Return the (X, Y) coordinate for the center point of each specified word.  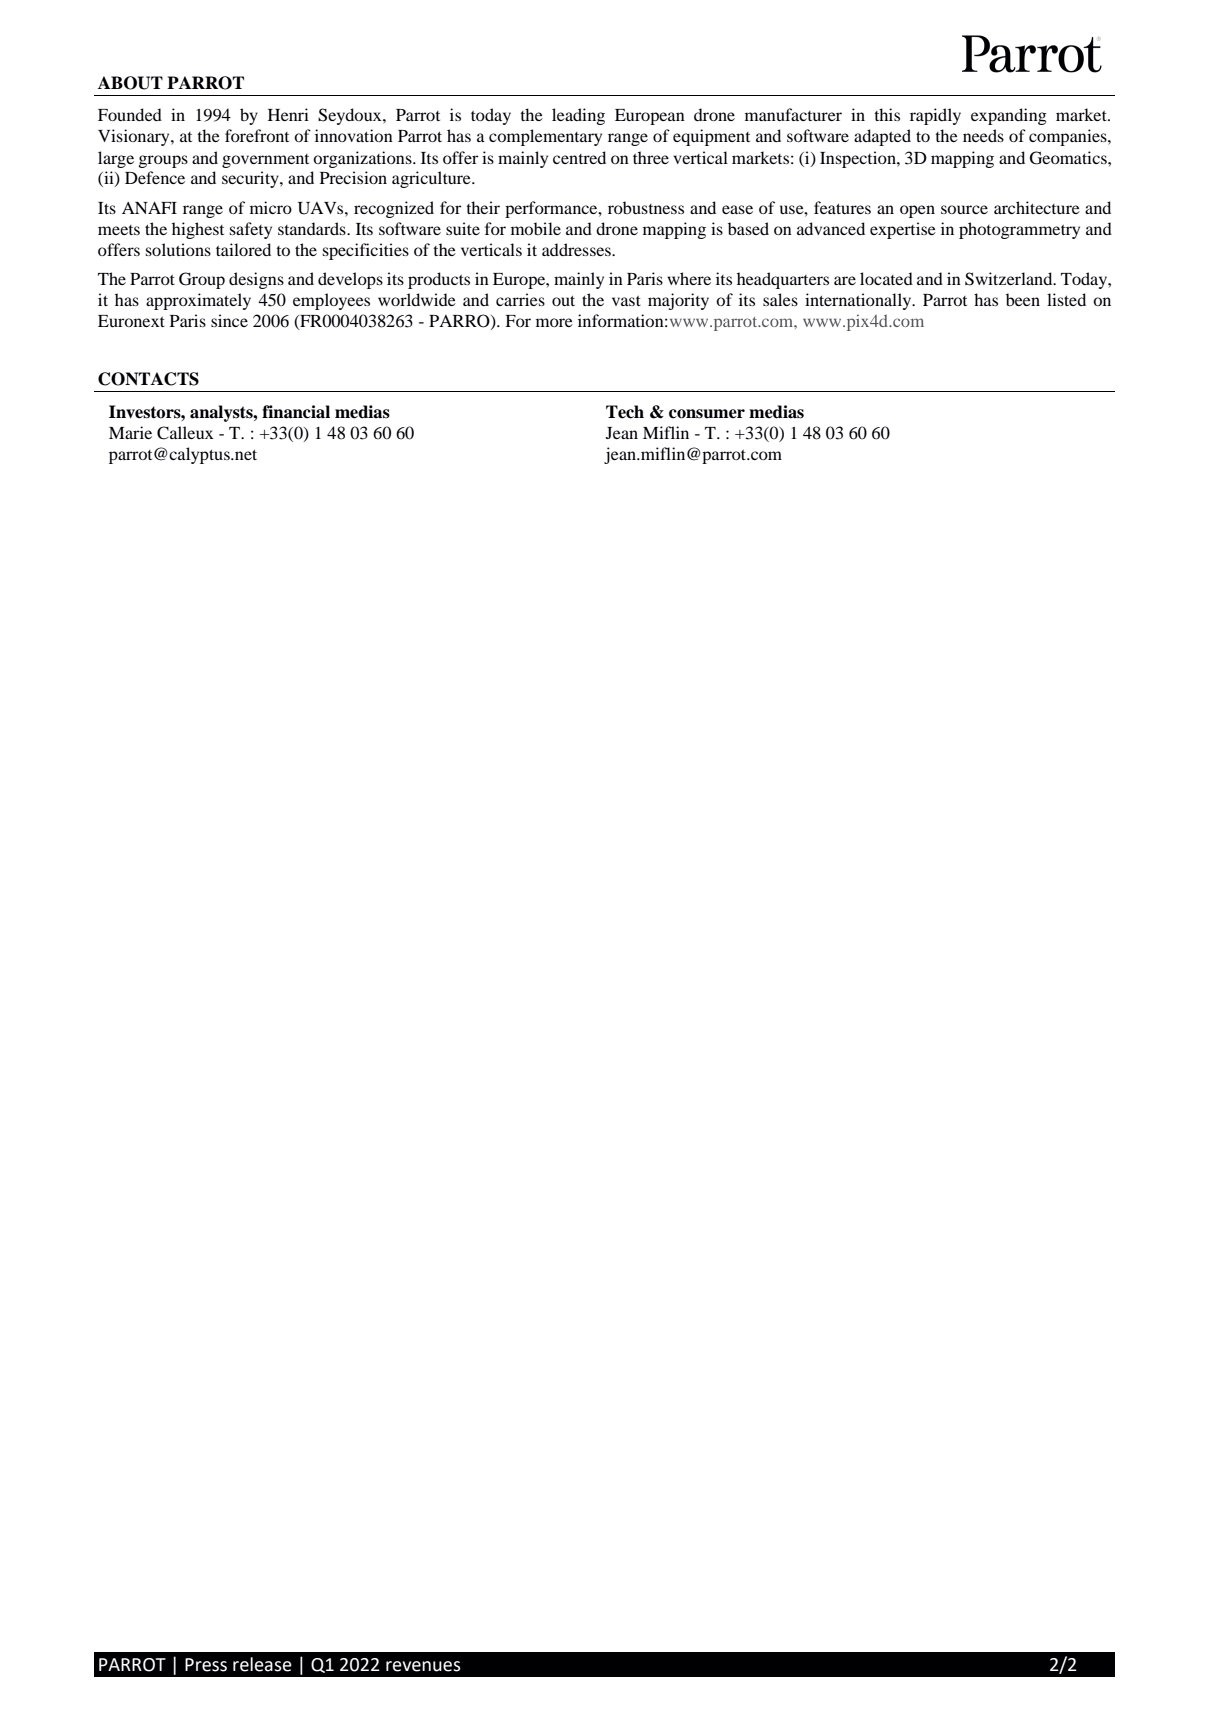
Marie (130, 432)
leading (578, 116)
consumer (707, 414)
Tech (625, 412)
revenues (423, 1666)
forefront (257, 135)
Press (206, 1665)
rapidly (935, 116)
